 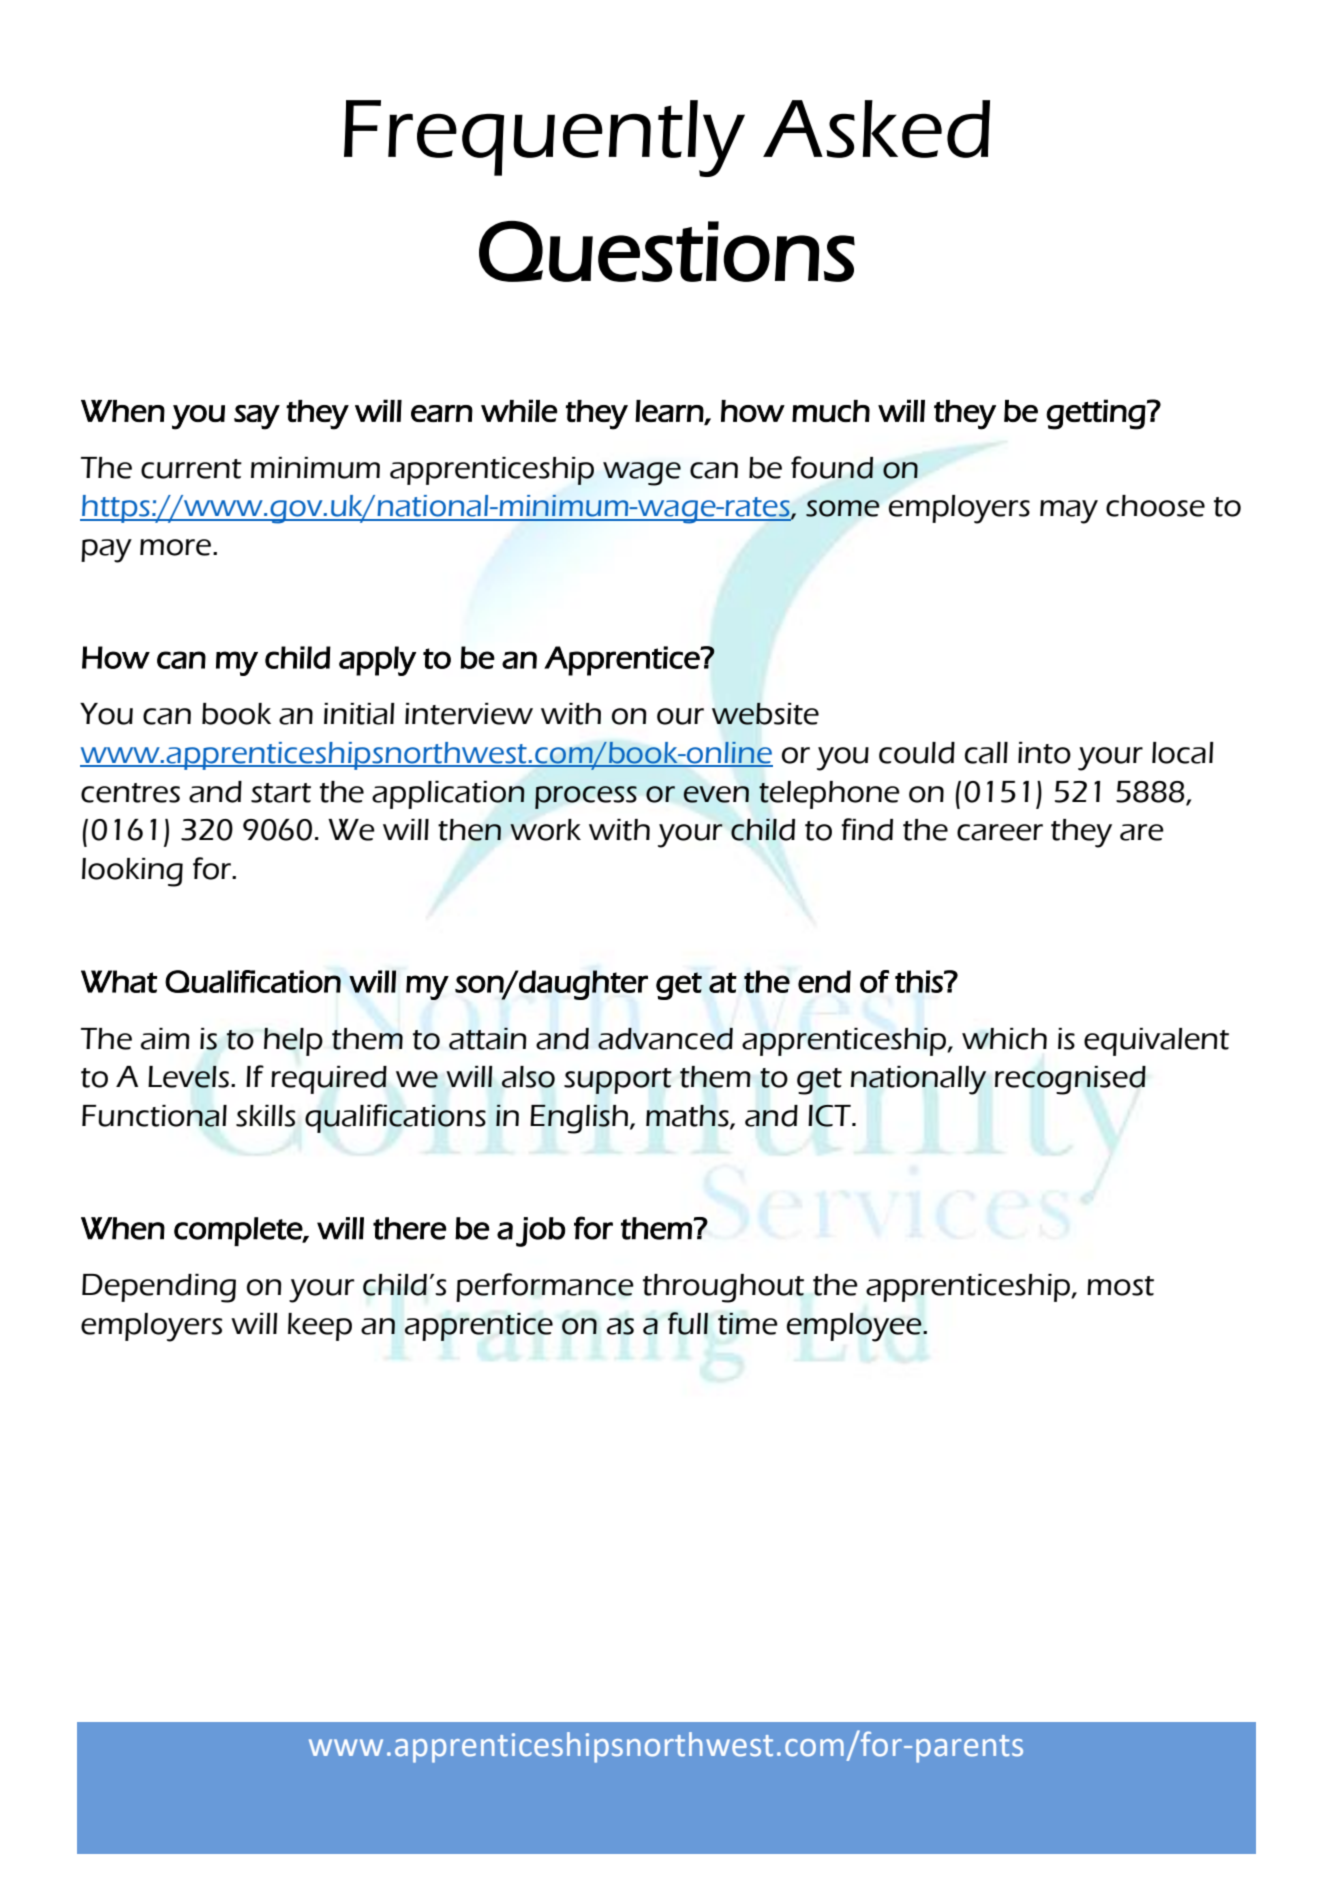 What do you see at coordinates (667, 251) in the page?
I see `Questions` at bounding box center [667, 251].
